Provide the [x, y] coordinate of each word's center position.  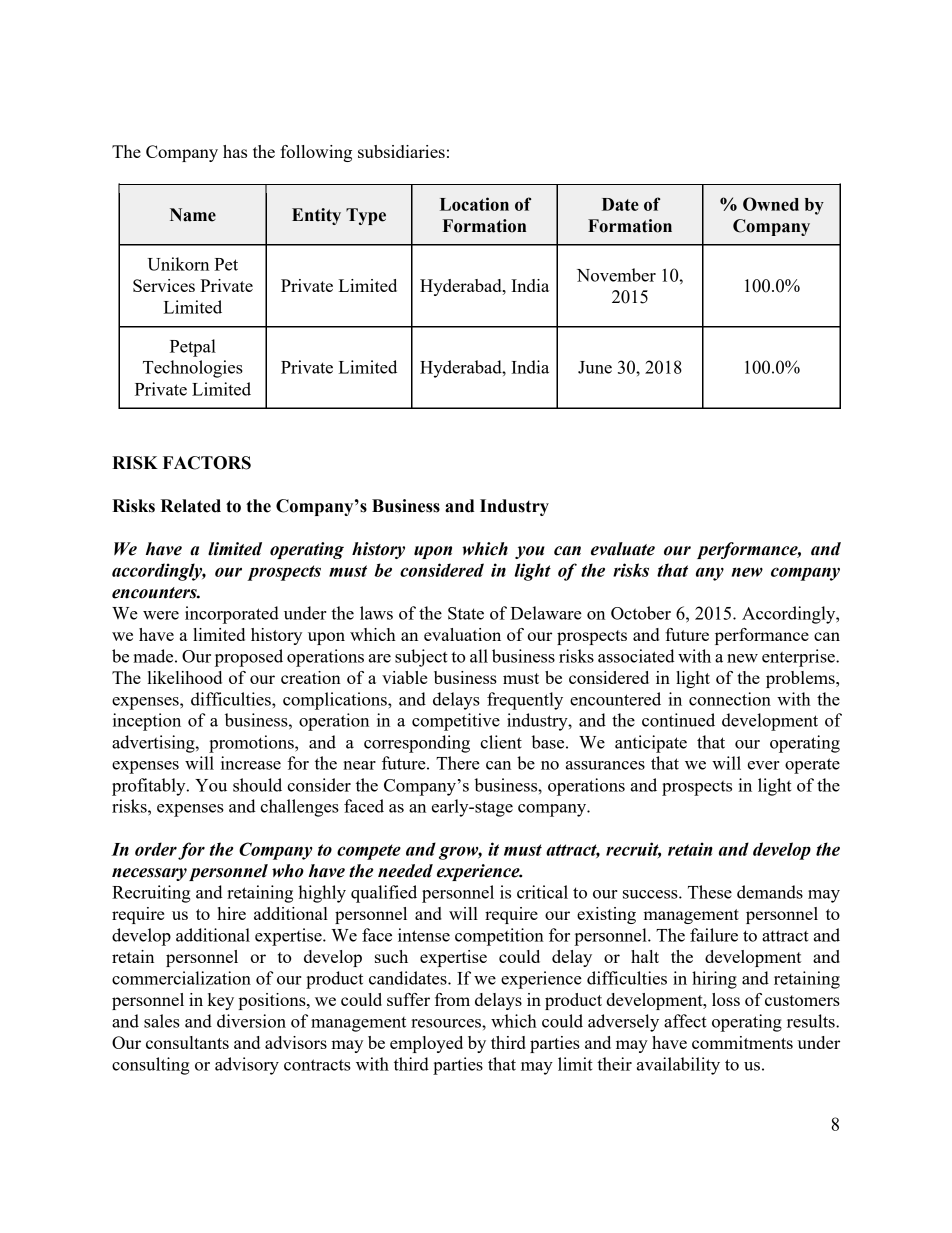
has [235, 151]
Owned [771, 204]
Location [474, 204]
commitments [742, 1042]
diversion [251, 1021]
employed [426, 1044]
